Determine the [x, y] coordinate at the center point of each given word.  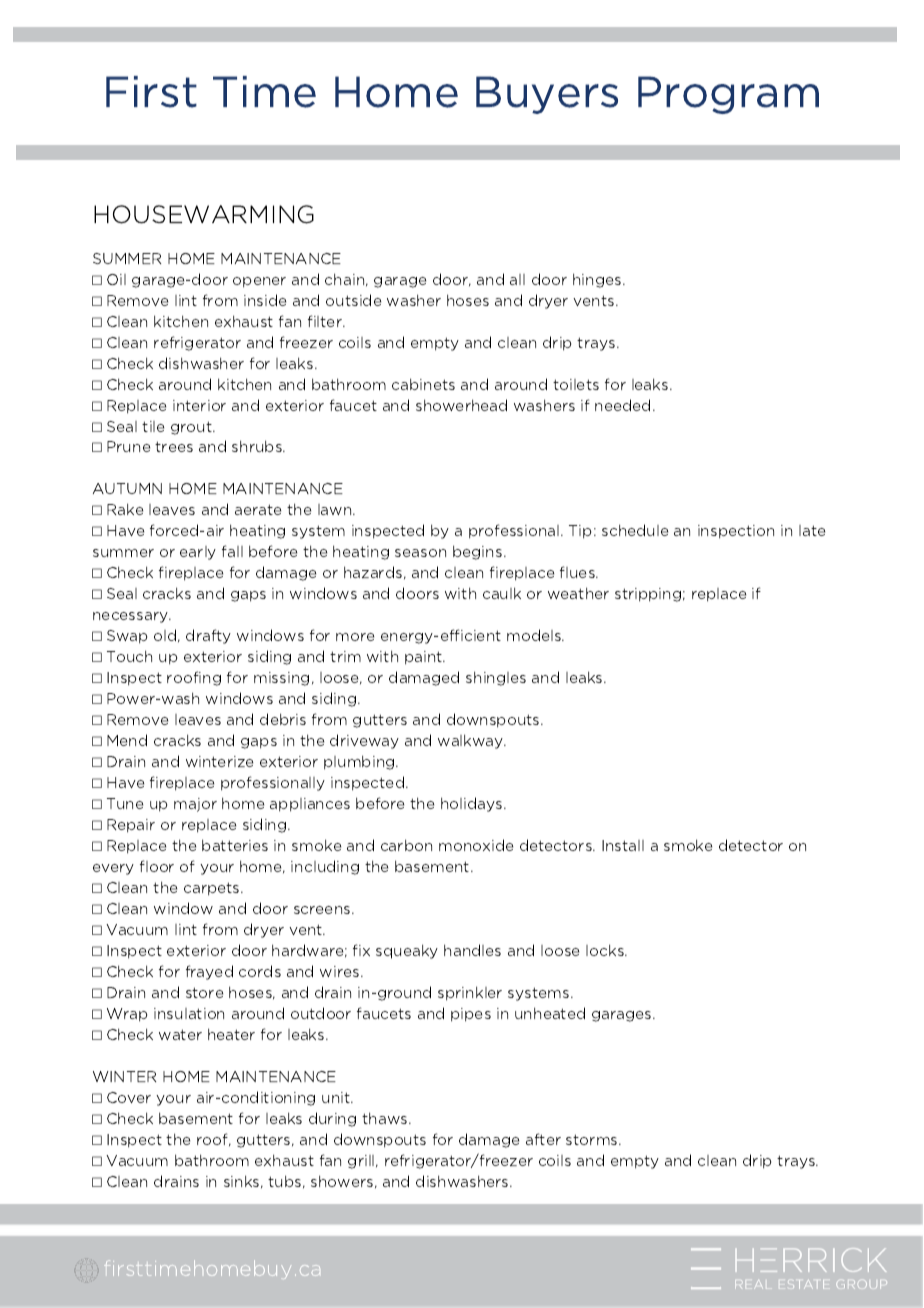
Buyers [547, 95]
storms [593, 1139]
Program [728, 95]
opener [259, 282]
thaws [386, 1118]
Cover [129, 1097]
